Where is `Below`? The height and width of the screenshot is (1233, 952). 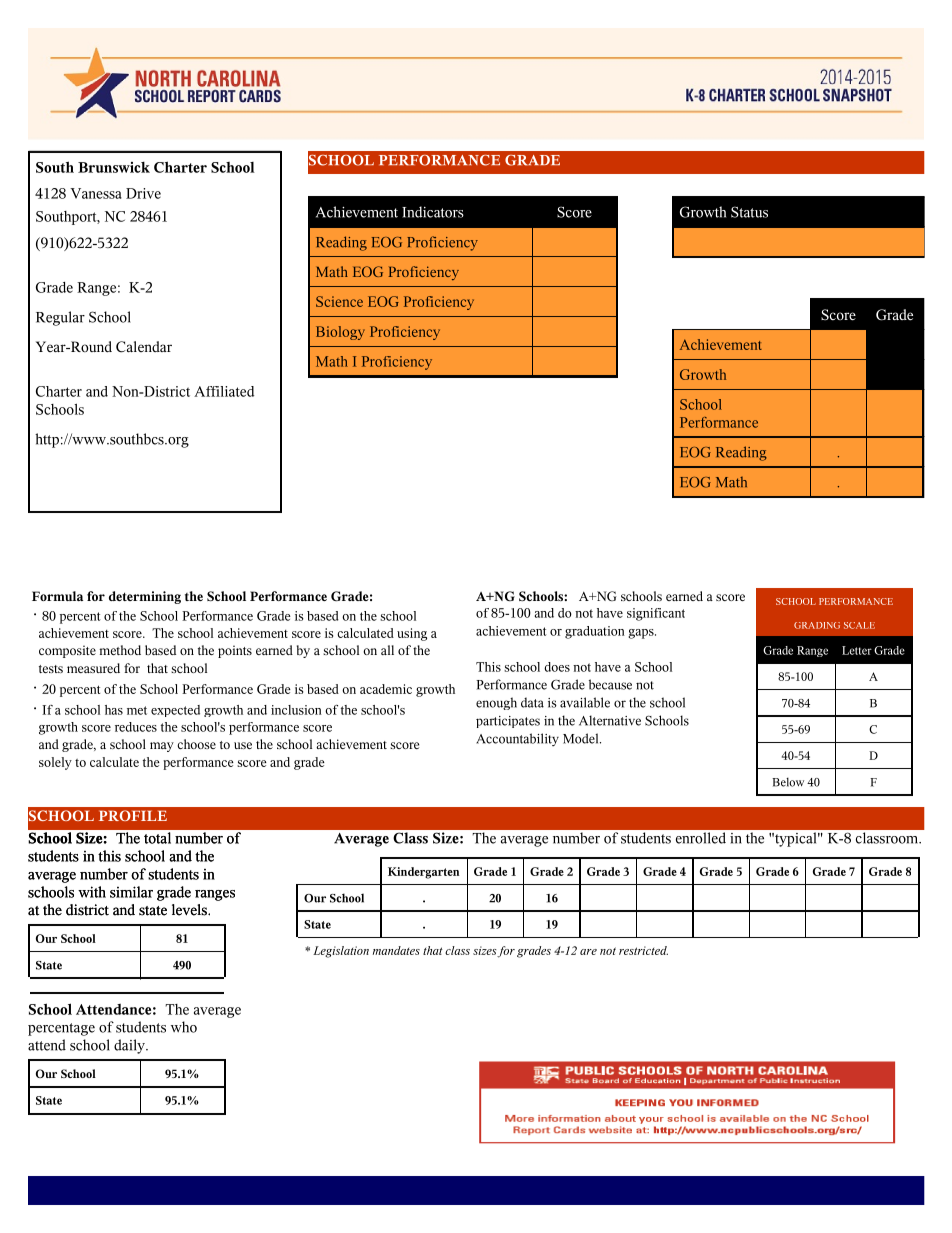
Below is located at coordinates (788, 782).
